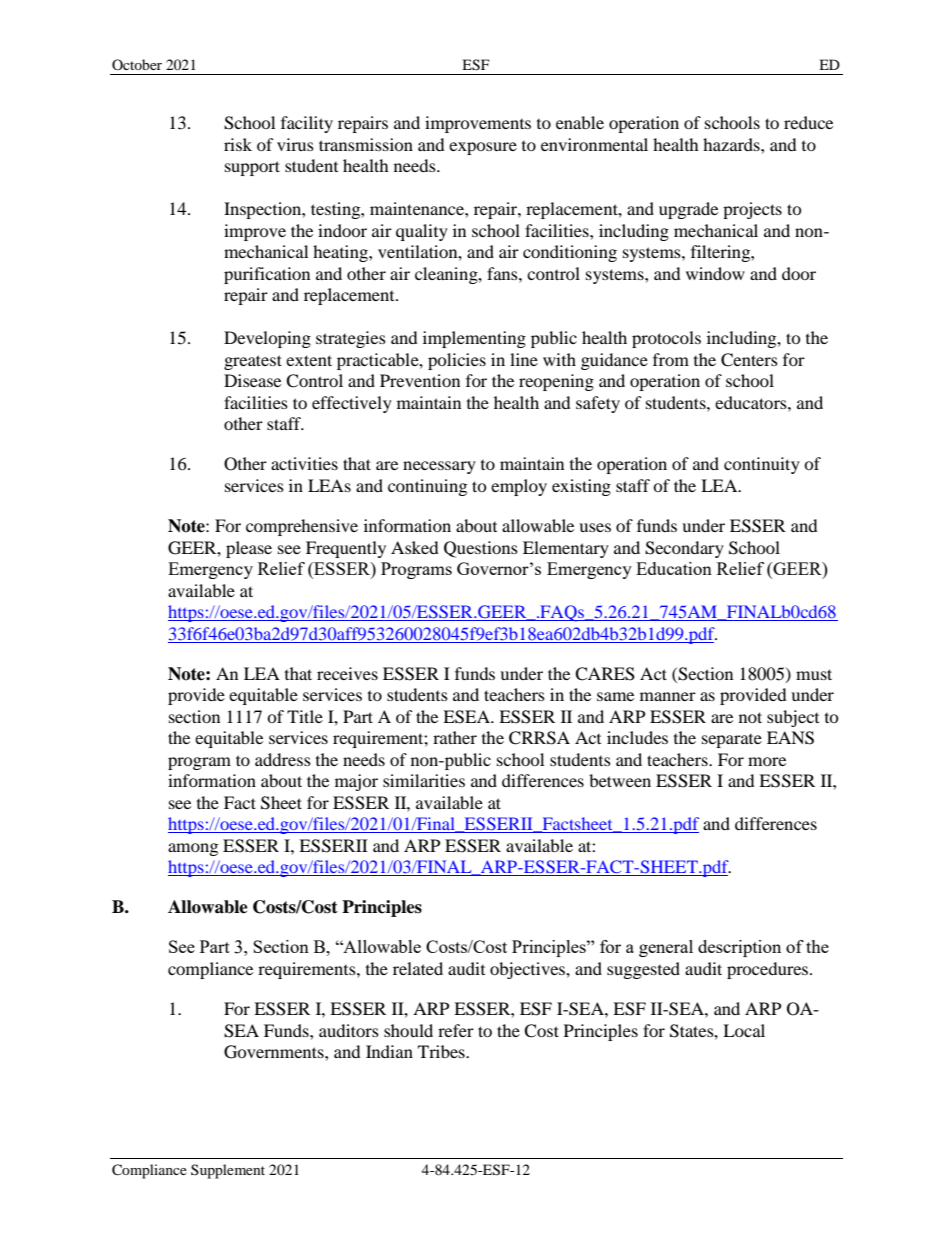  What do you see at coordinates (483, 148) in the page?
I see `exposure` at bounding box center [483, 148].
